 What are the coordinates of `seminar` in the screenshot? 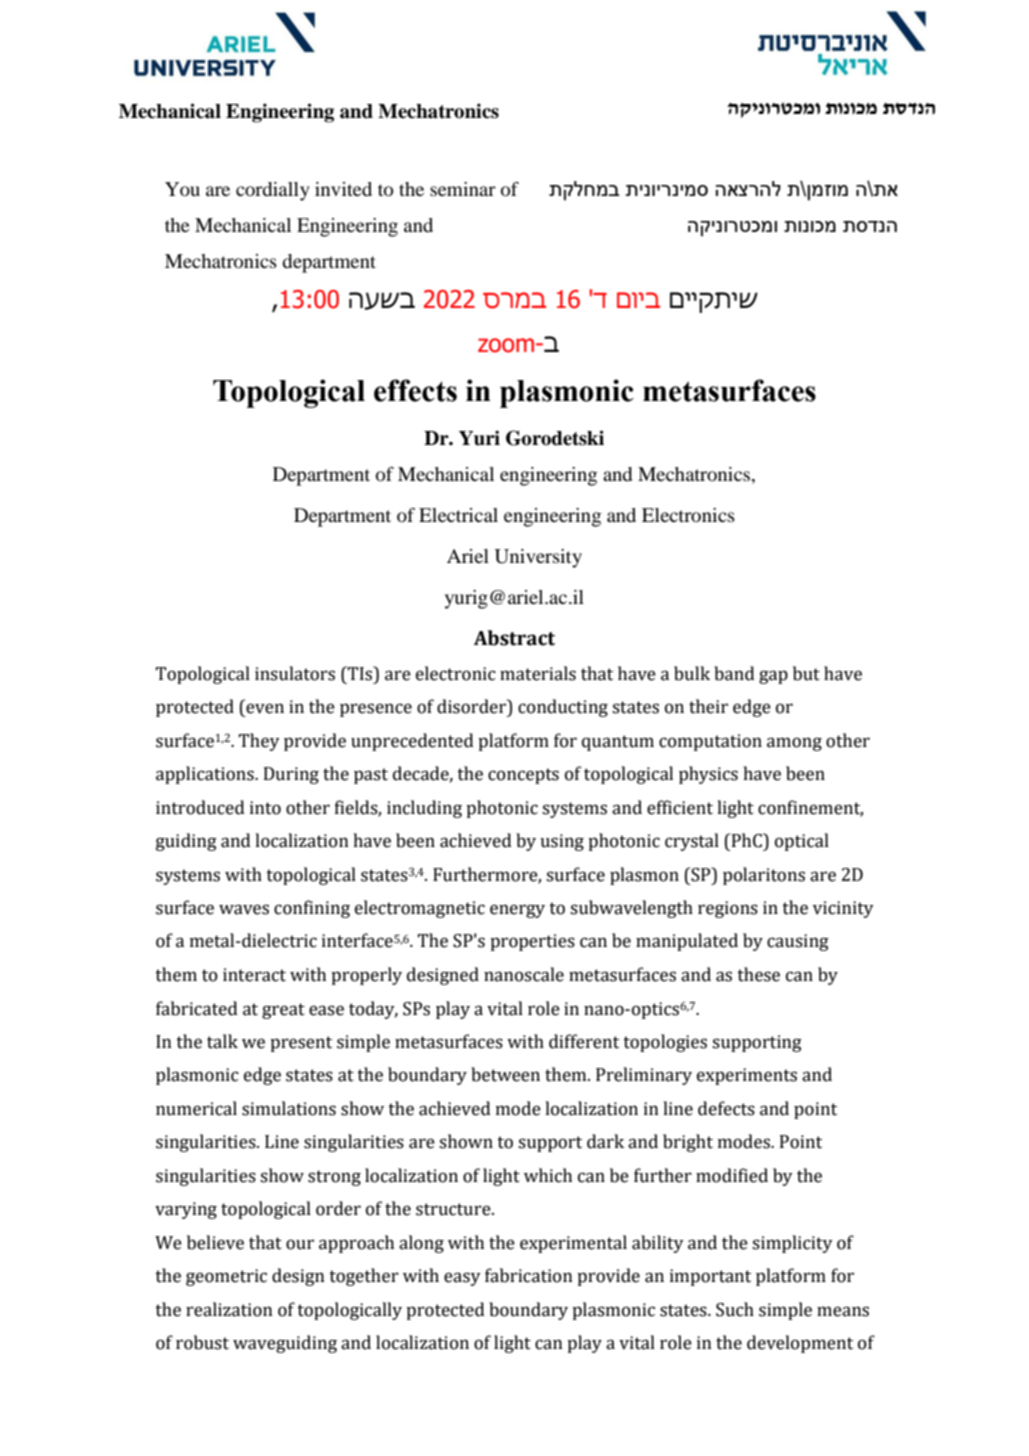 It's located at (463, 189).
